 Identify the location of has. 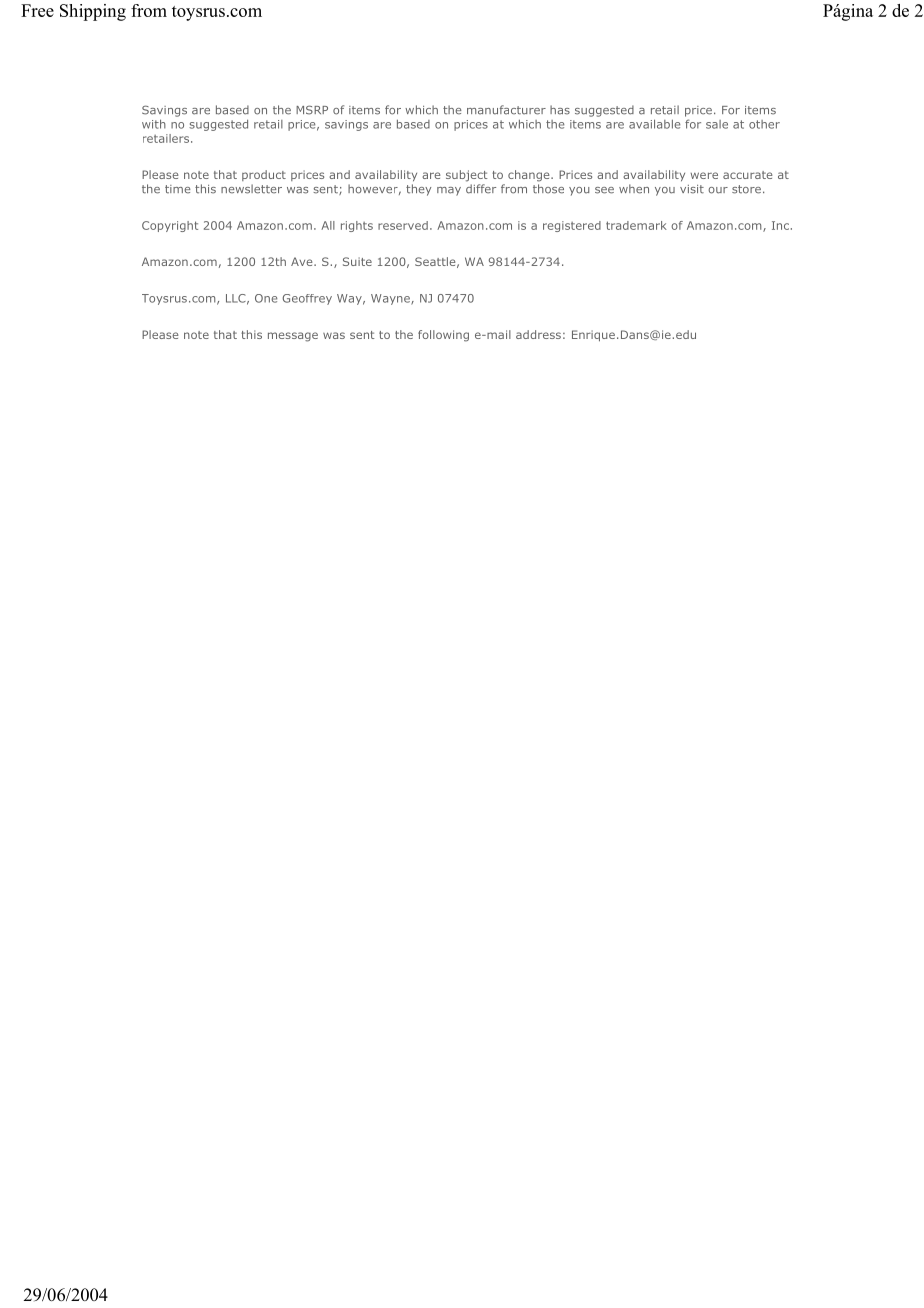
(560, 110).
